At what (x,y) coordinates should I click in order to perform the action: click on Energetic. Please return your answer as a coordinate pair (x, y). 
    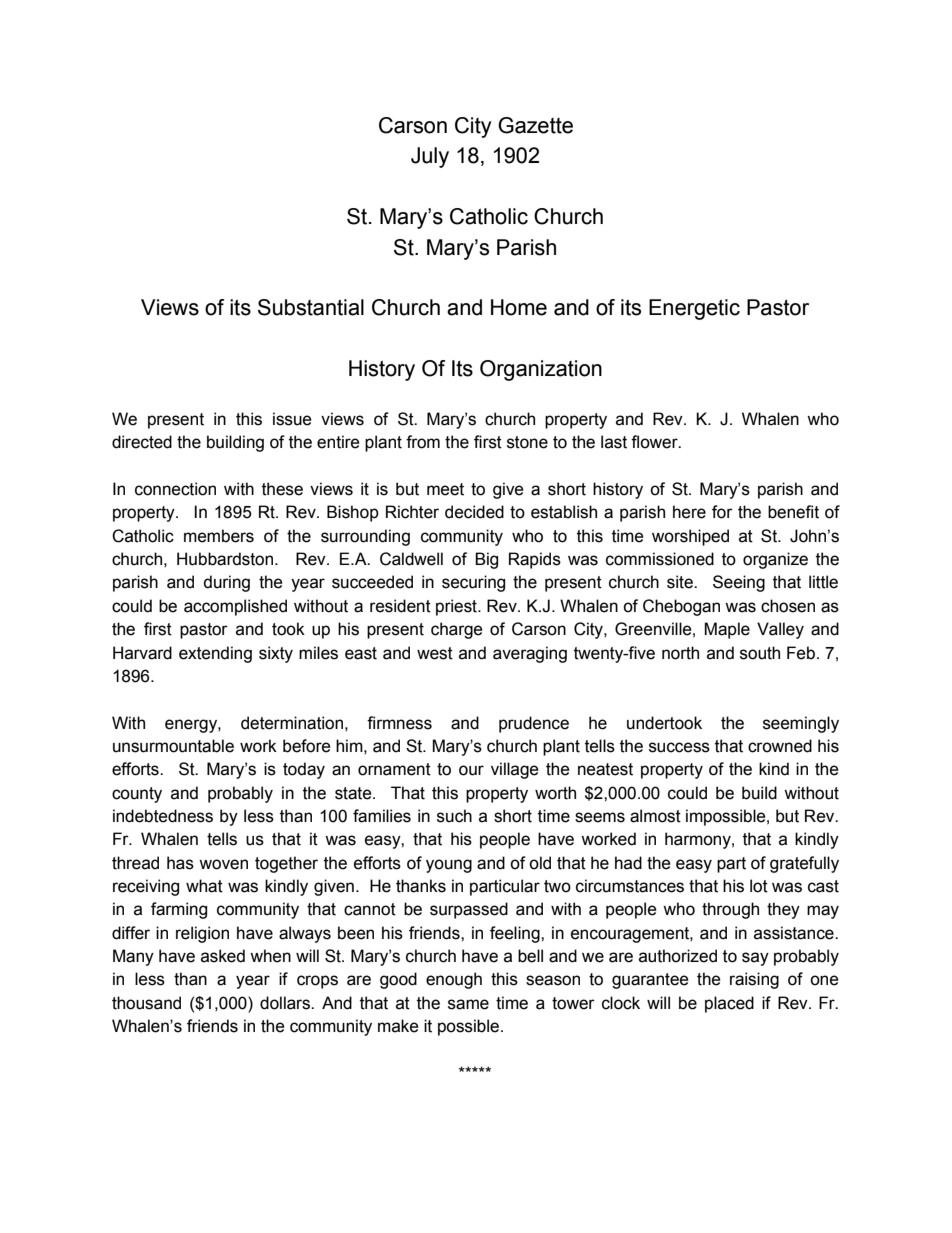
    Looking at the image, I should click on (694, 309).
